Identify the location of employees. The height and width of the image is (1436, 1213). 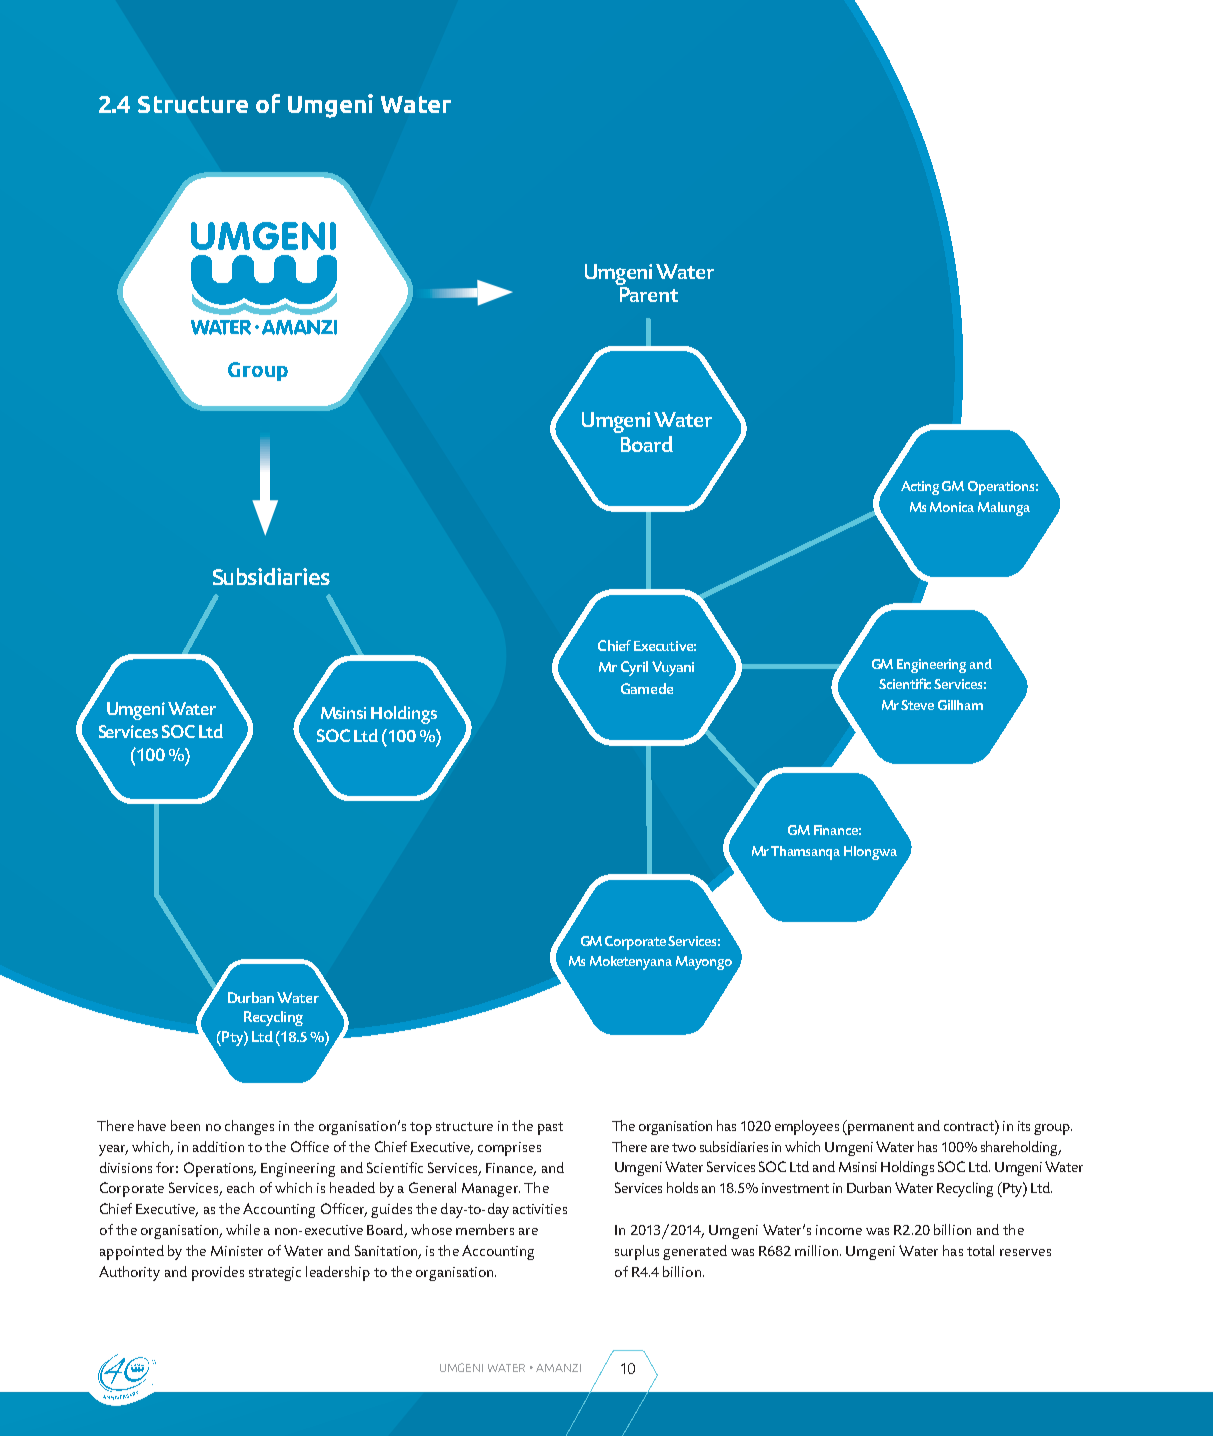
(807, 1127).
